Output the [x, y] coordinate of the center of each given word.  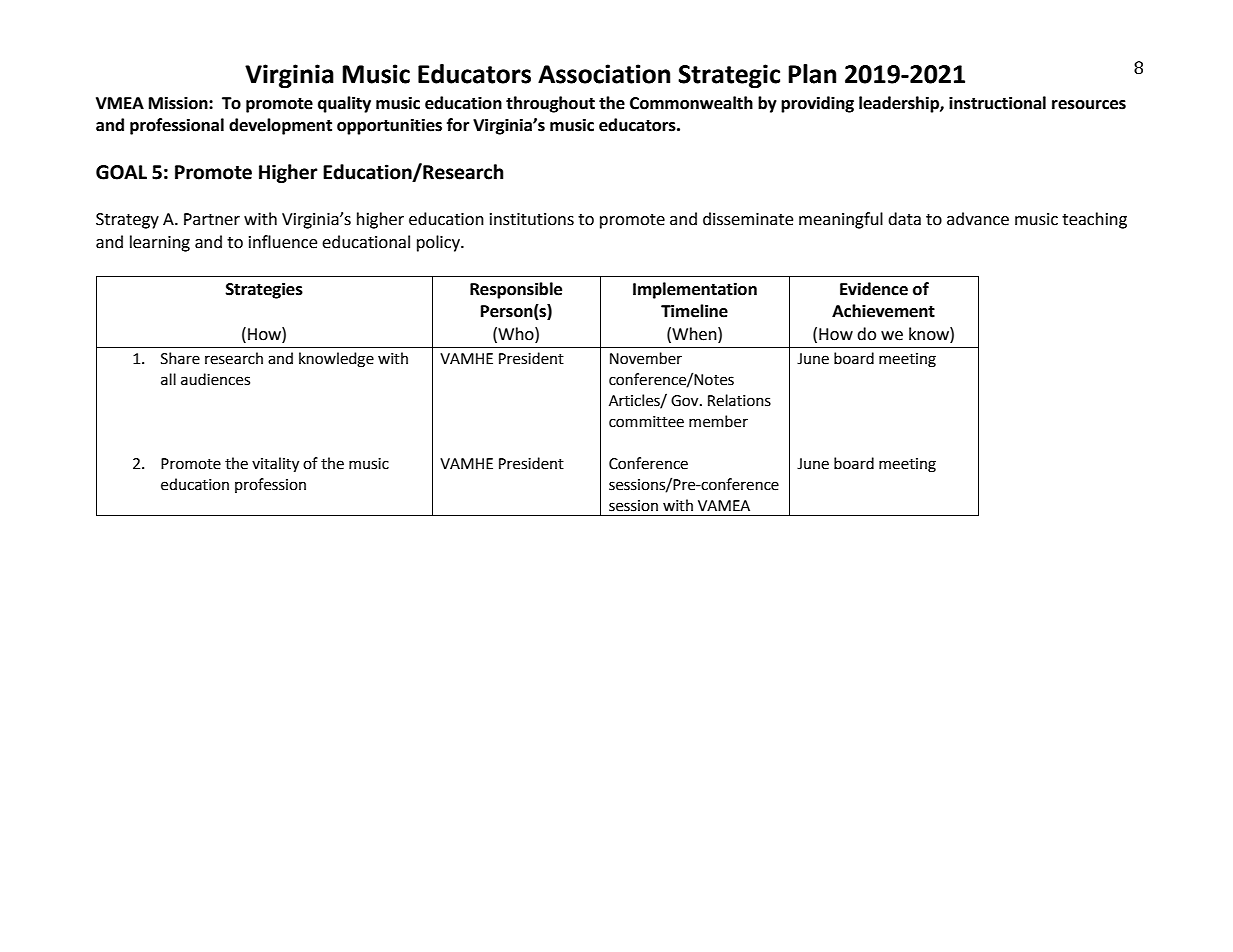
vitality [275, 464]
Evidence [874, 289]
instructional [997, 103]
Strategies [264, 290]
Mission [179, 103]
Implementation [695, 290]
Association [604, 74]
